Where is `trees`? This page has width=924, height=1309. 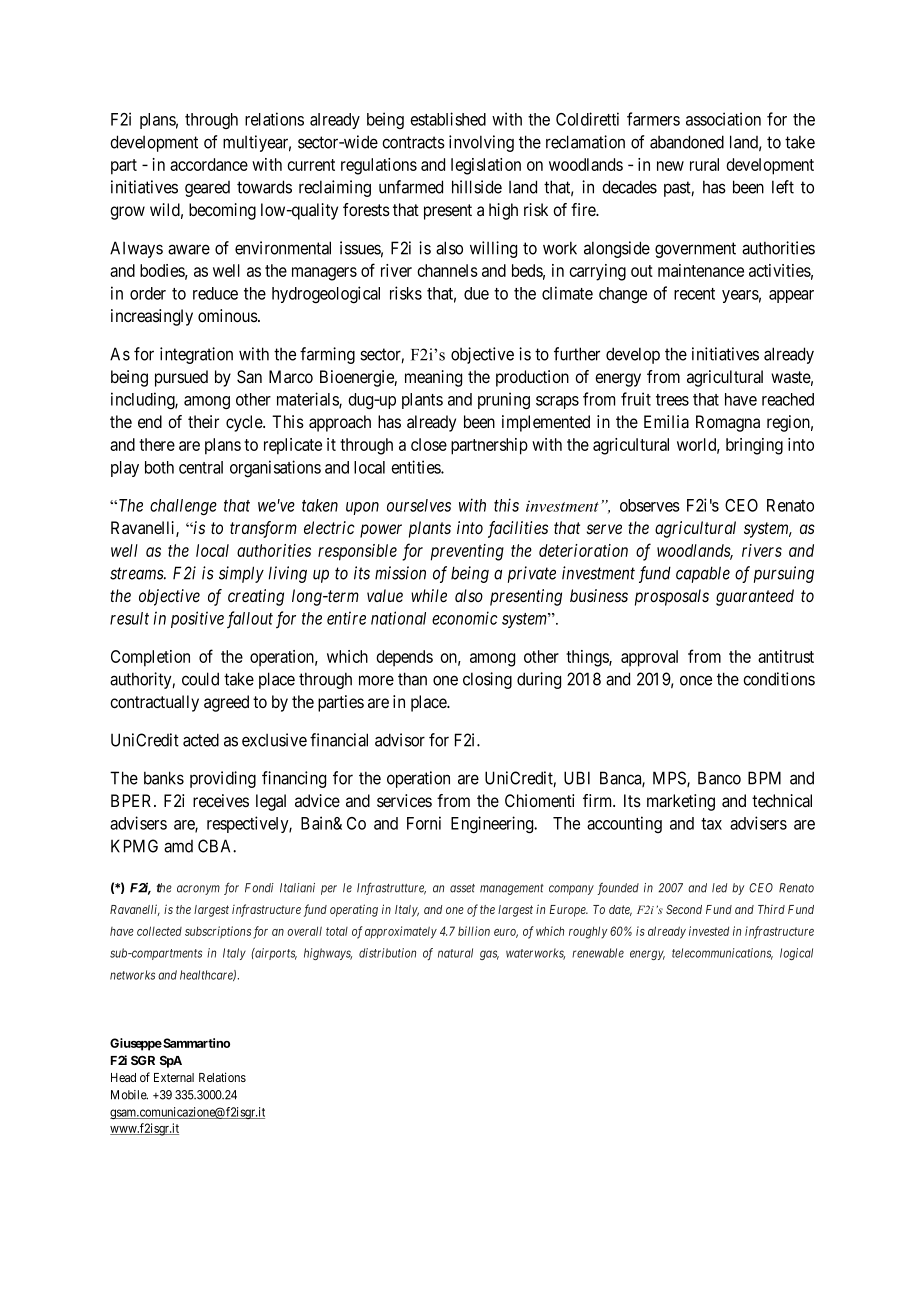 trees is located at coordinates (672, 400).
